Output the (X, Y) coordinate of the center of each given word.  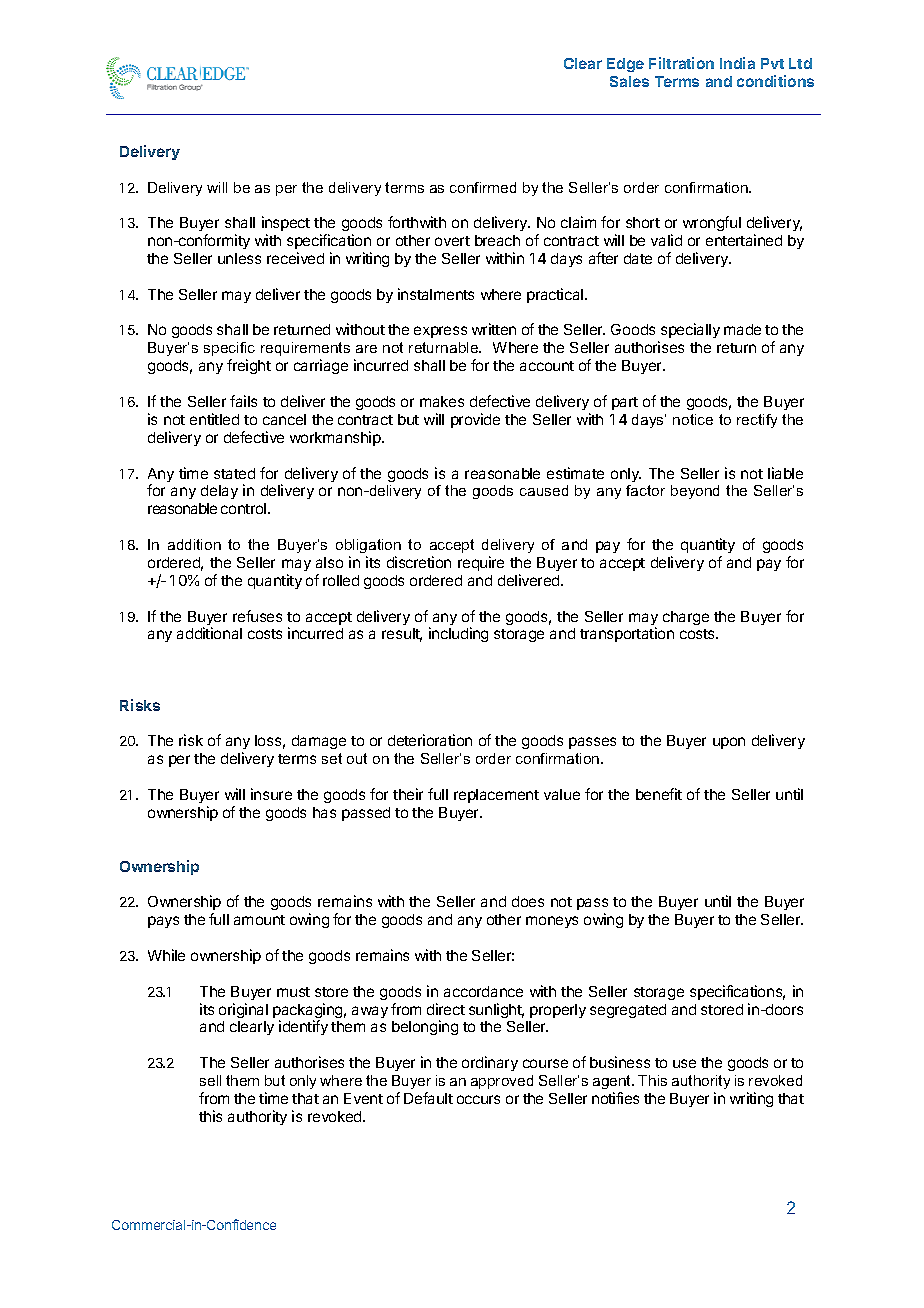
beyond (695, 492)
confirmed (483, 187)
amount (259, 920)
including (458, 634)
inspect (286, 223)
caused (544, 490)
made (742, 329)
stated (234, 473)
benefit (659, 794)
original (243, 1010)
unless (239, 258)
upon (729, 743)
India (737, 63)
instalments (436, 294)
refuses (257, 616)
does (528, 901)
